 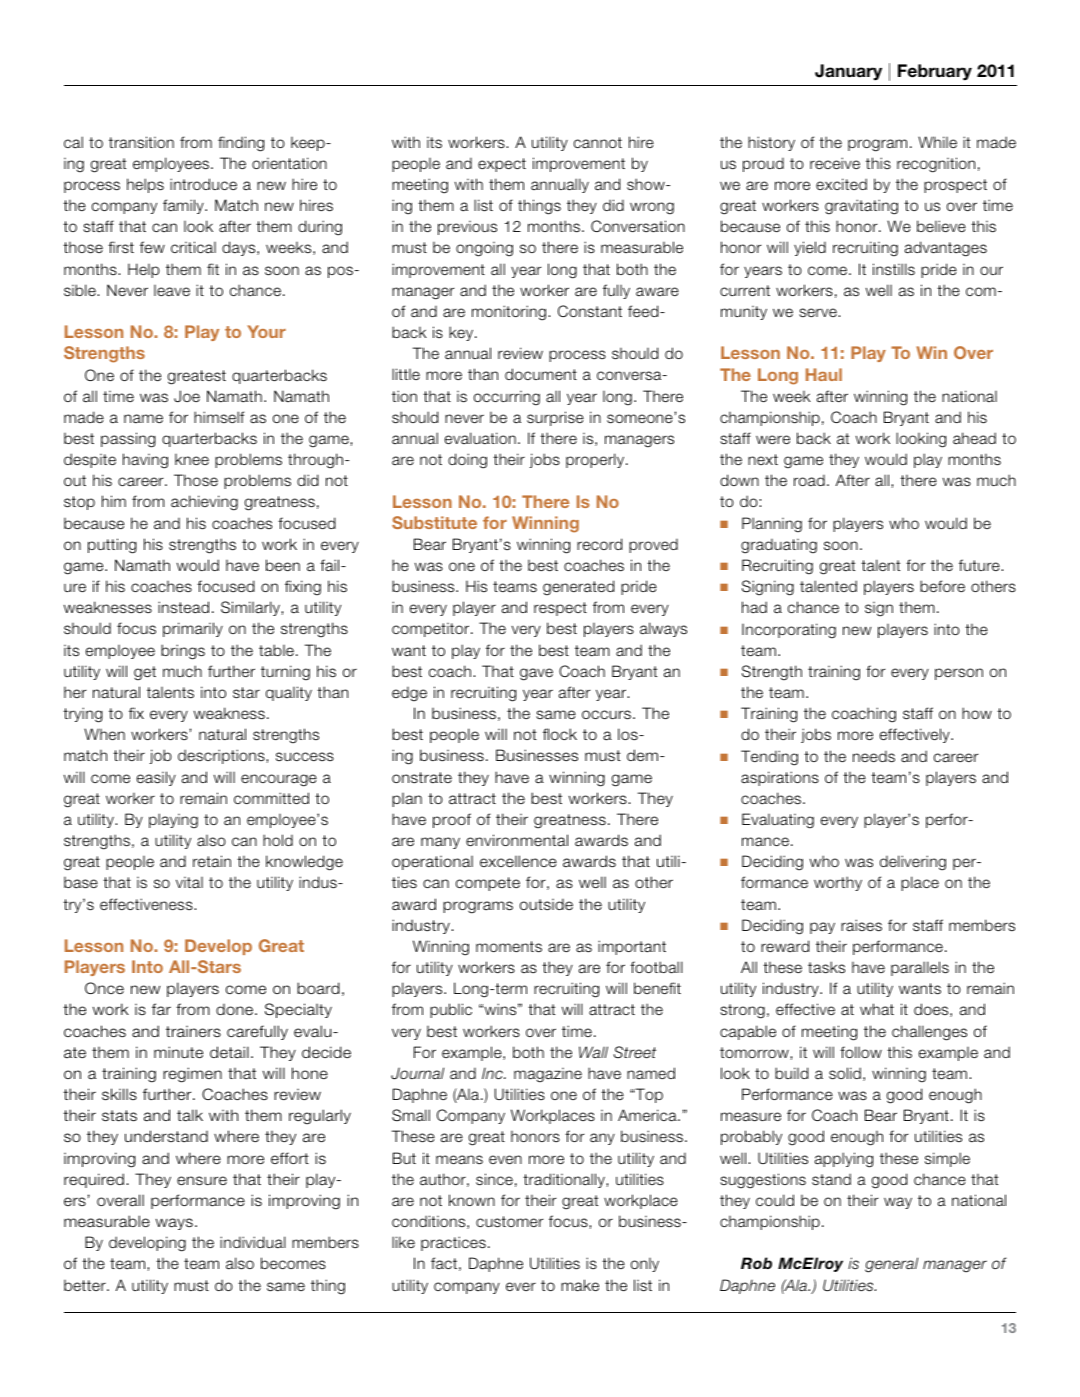 I want to click on delivering, so click(x=913, y=863).
